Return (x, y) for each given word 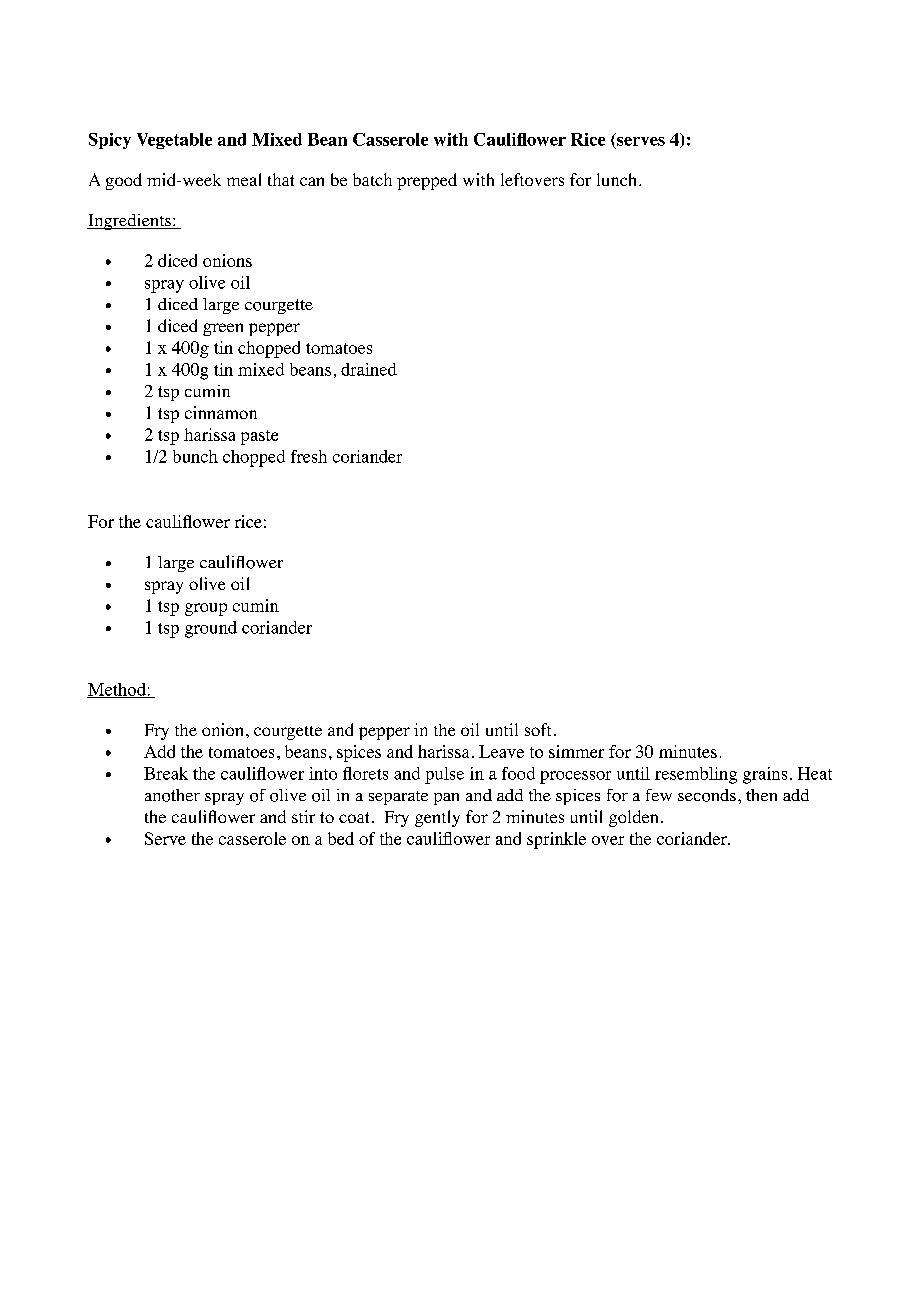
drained (369, 369)
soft (538, 729)
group (206, 609)
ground (211, 629)
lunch (618, 179)
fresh (309, 456)
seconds (707, 795)
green (223, 329)
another (172, 795)
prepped (427, 181)
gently (437, 818)
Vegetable (174, 141)
